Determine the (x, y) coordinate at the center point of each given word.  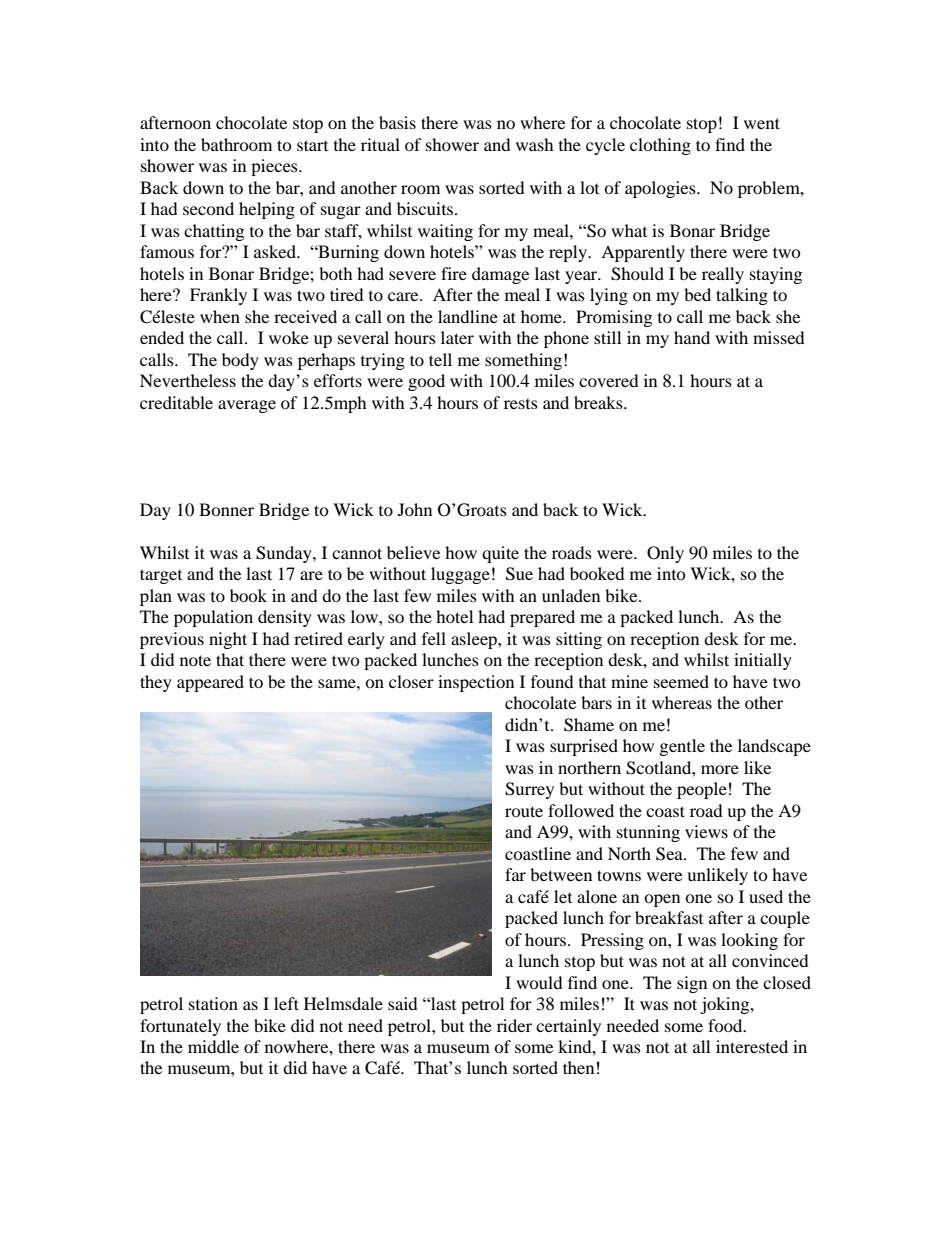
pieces (275, 167)
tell (440, 359)
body (240, 361)
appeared (210, 683)
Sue (519, 574)
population (213, 618)
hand (692, 337)
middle (213, 1046)
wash (535, 144)
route (524, 811)
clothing (660, 146)
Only (665, 554)
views (706, 831)
